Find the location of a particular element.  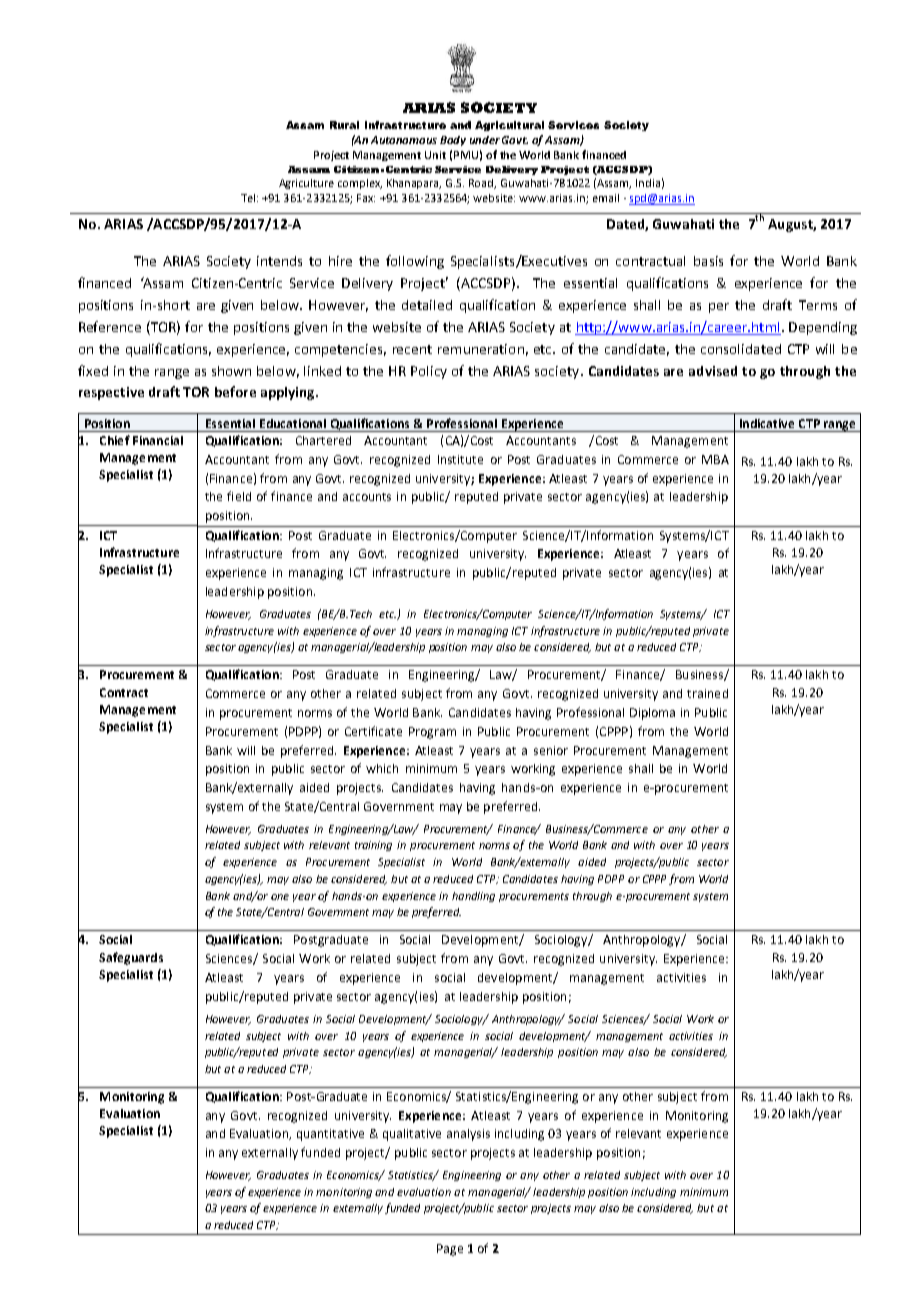

quantitative is located at coordinates (330, 1135).
